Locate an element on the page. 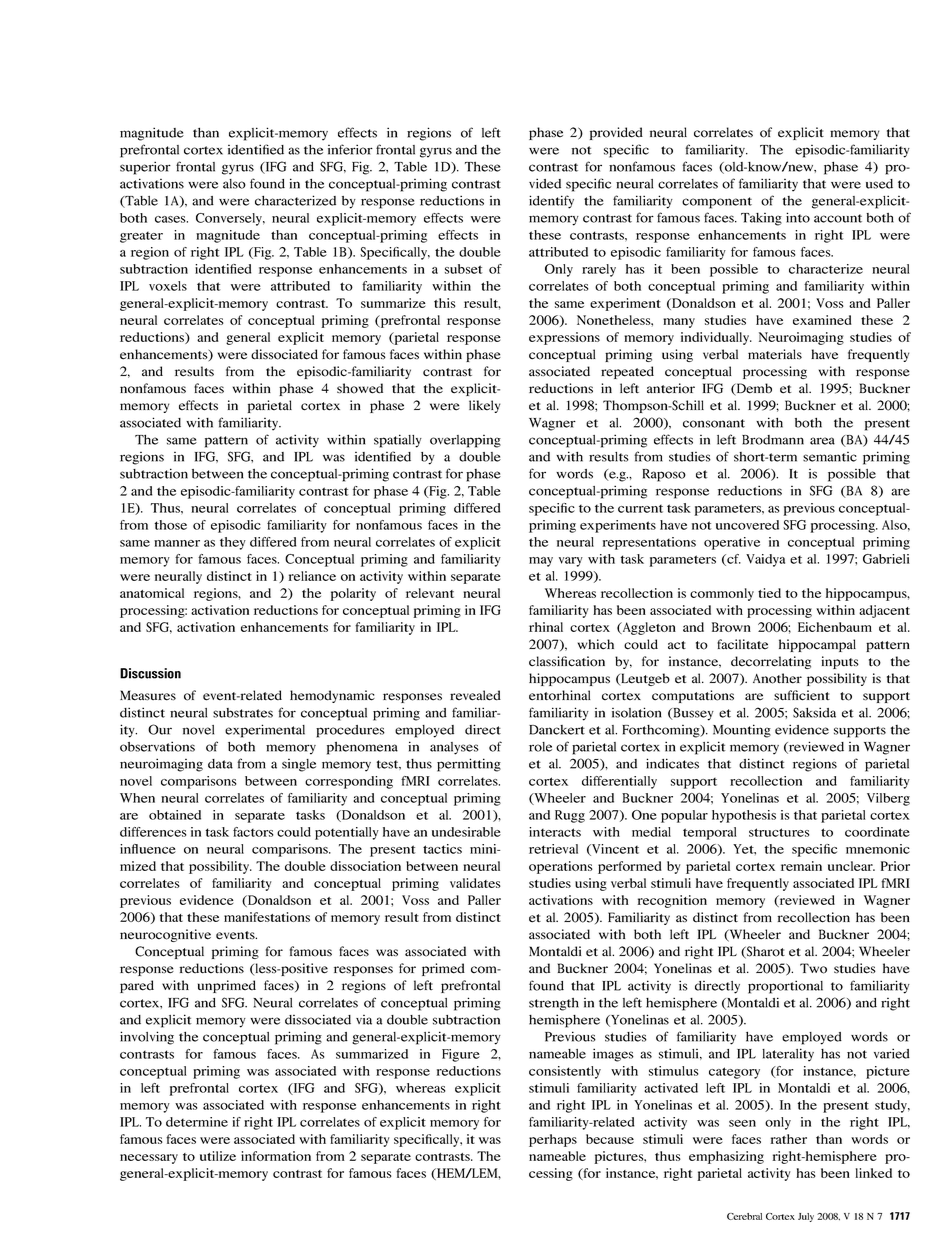 The image size is (952, 1233). revealed is located at coordinates (475, 695).
